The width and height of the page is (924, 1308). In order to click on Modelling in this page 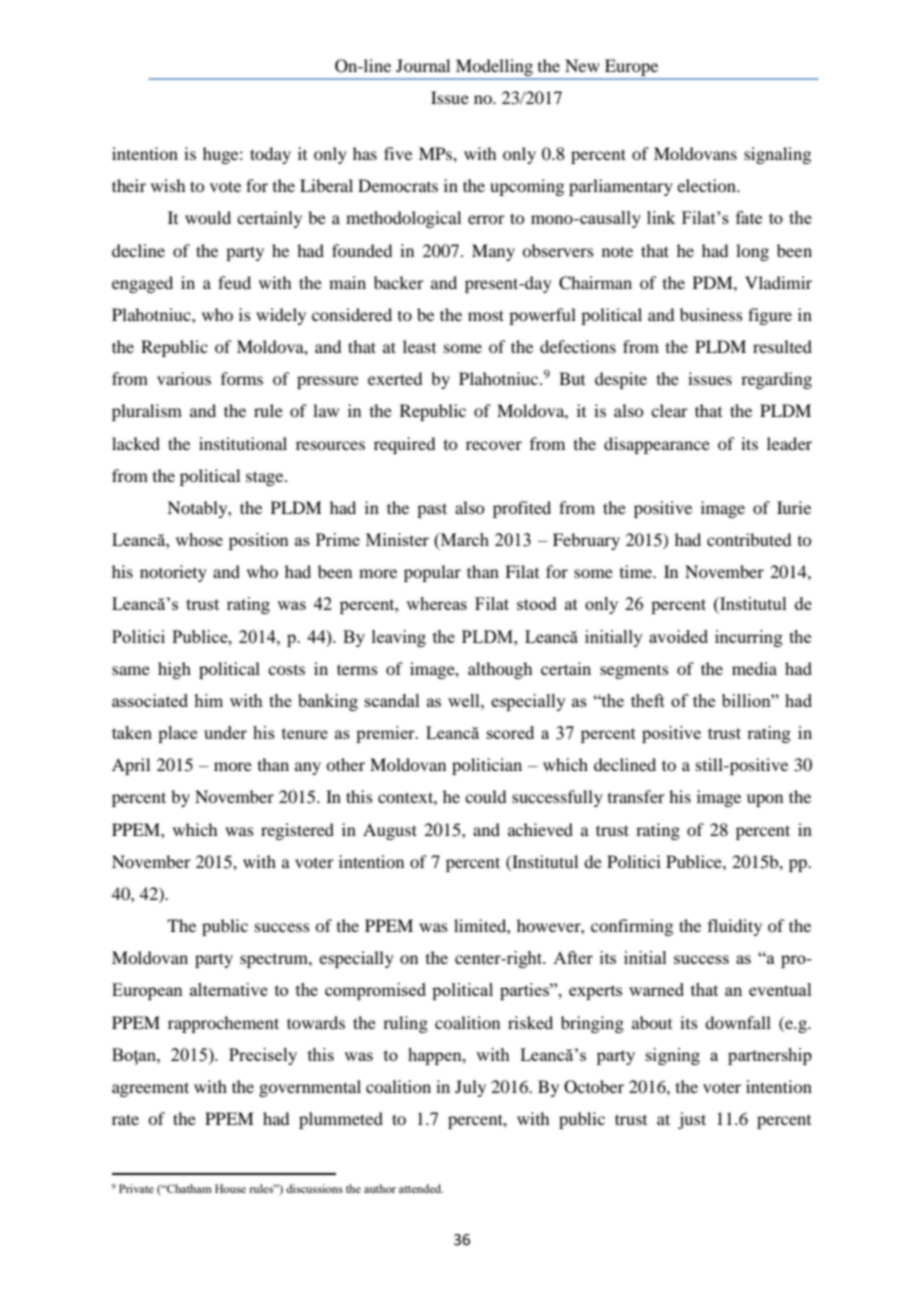, I will do `click(494, 67)`.
